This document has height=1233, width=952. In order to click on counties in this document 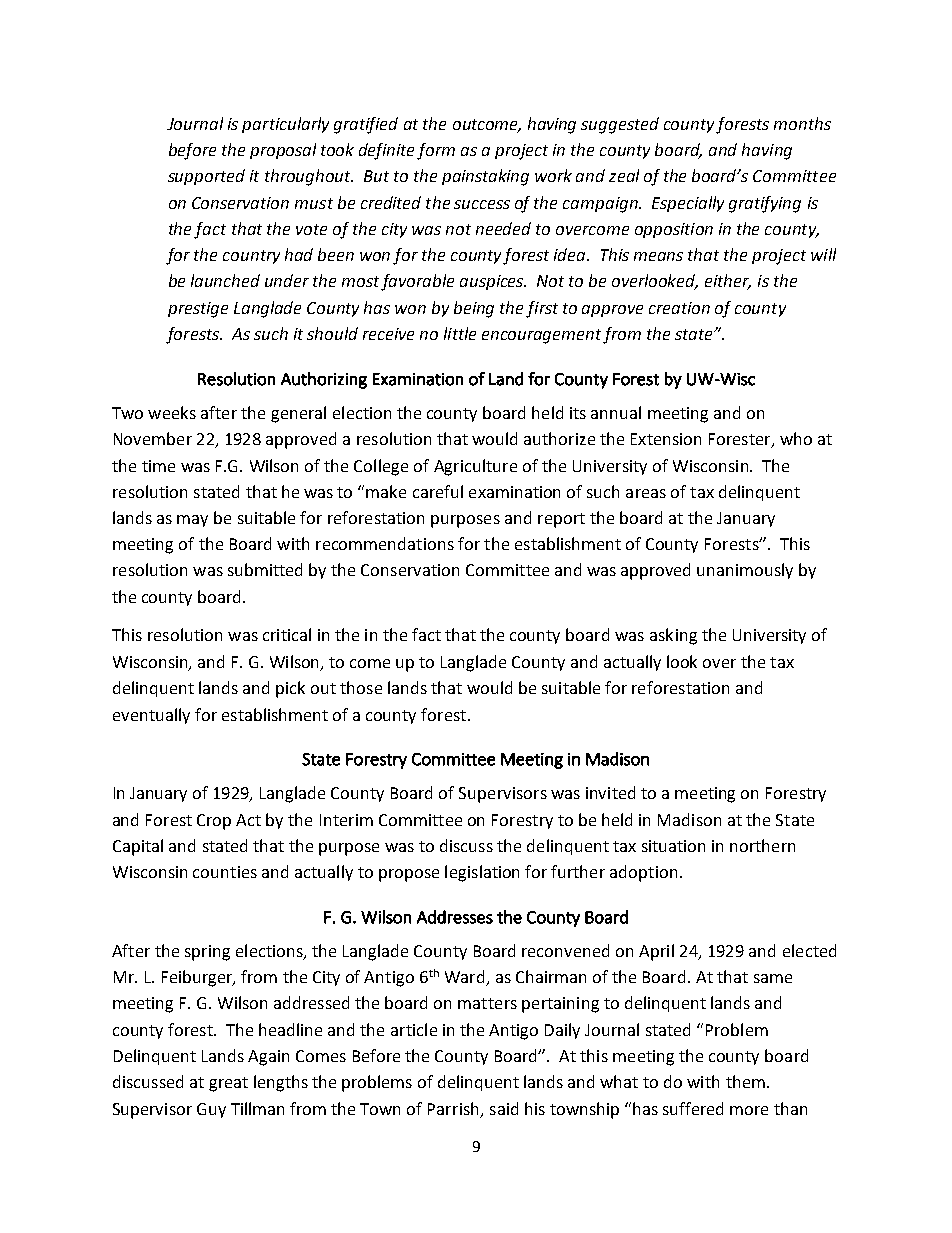, I will do `click(225, 872)`.
